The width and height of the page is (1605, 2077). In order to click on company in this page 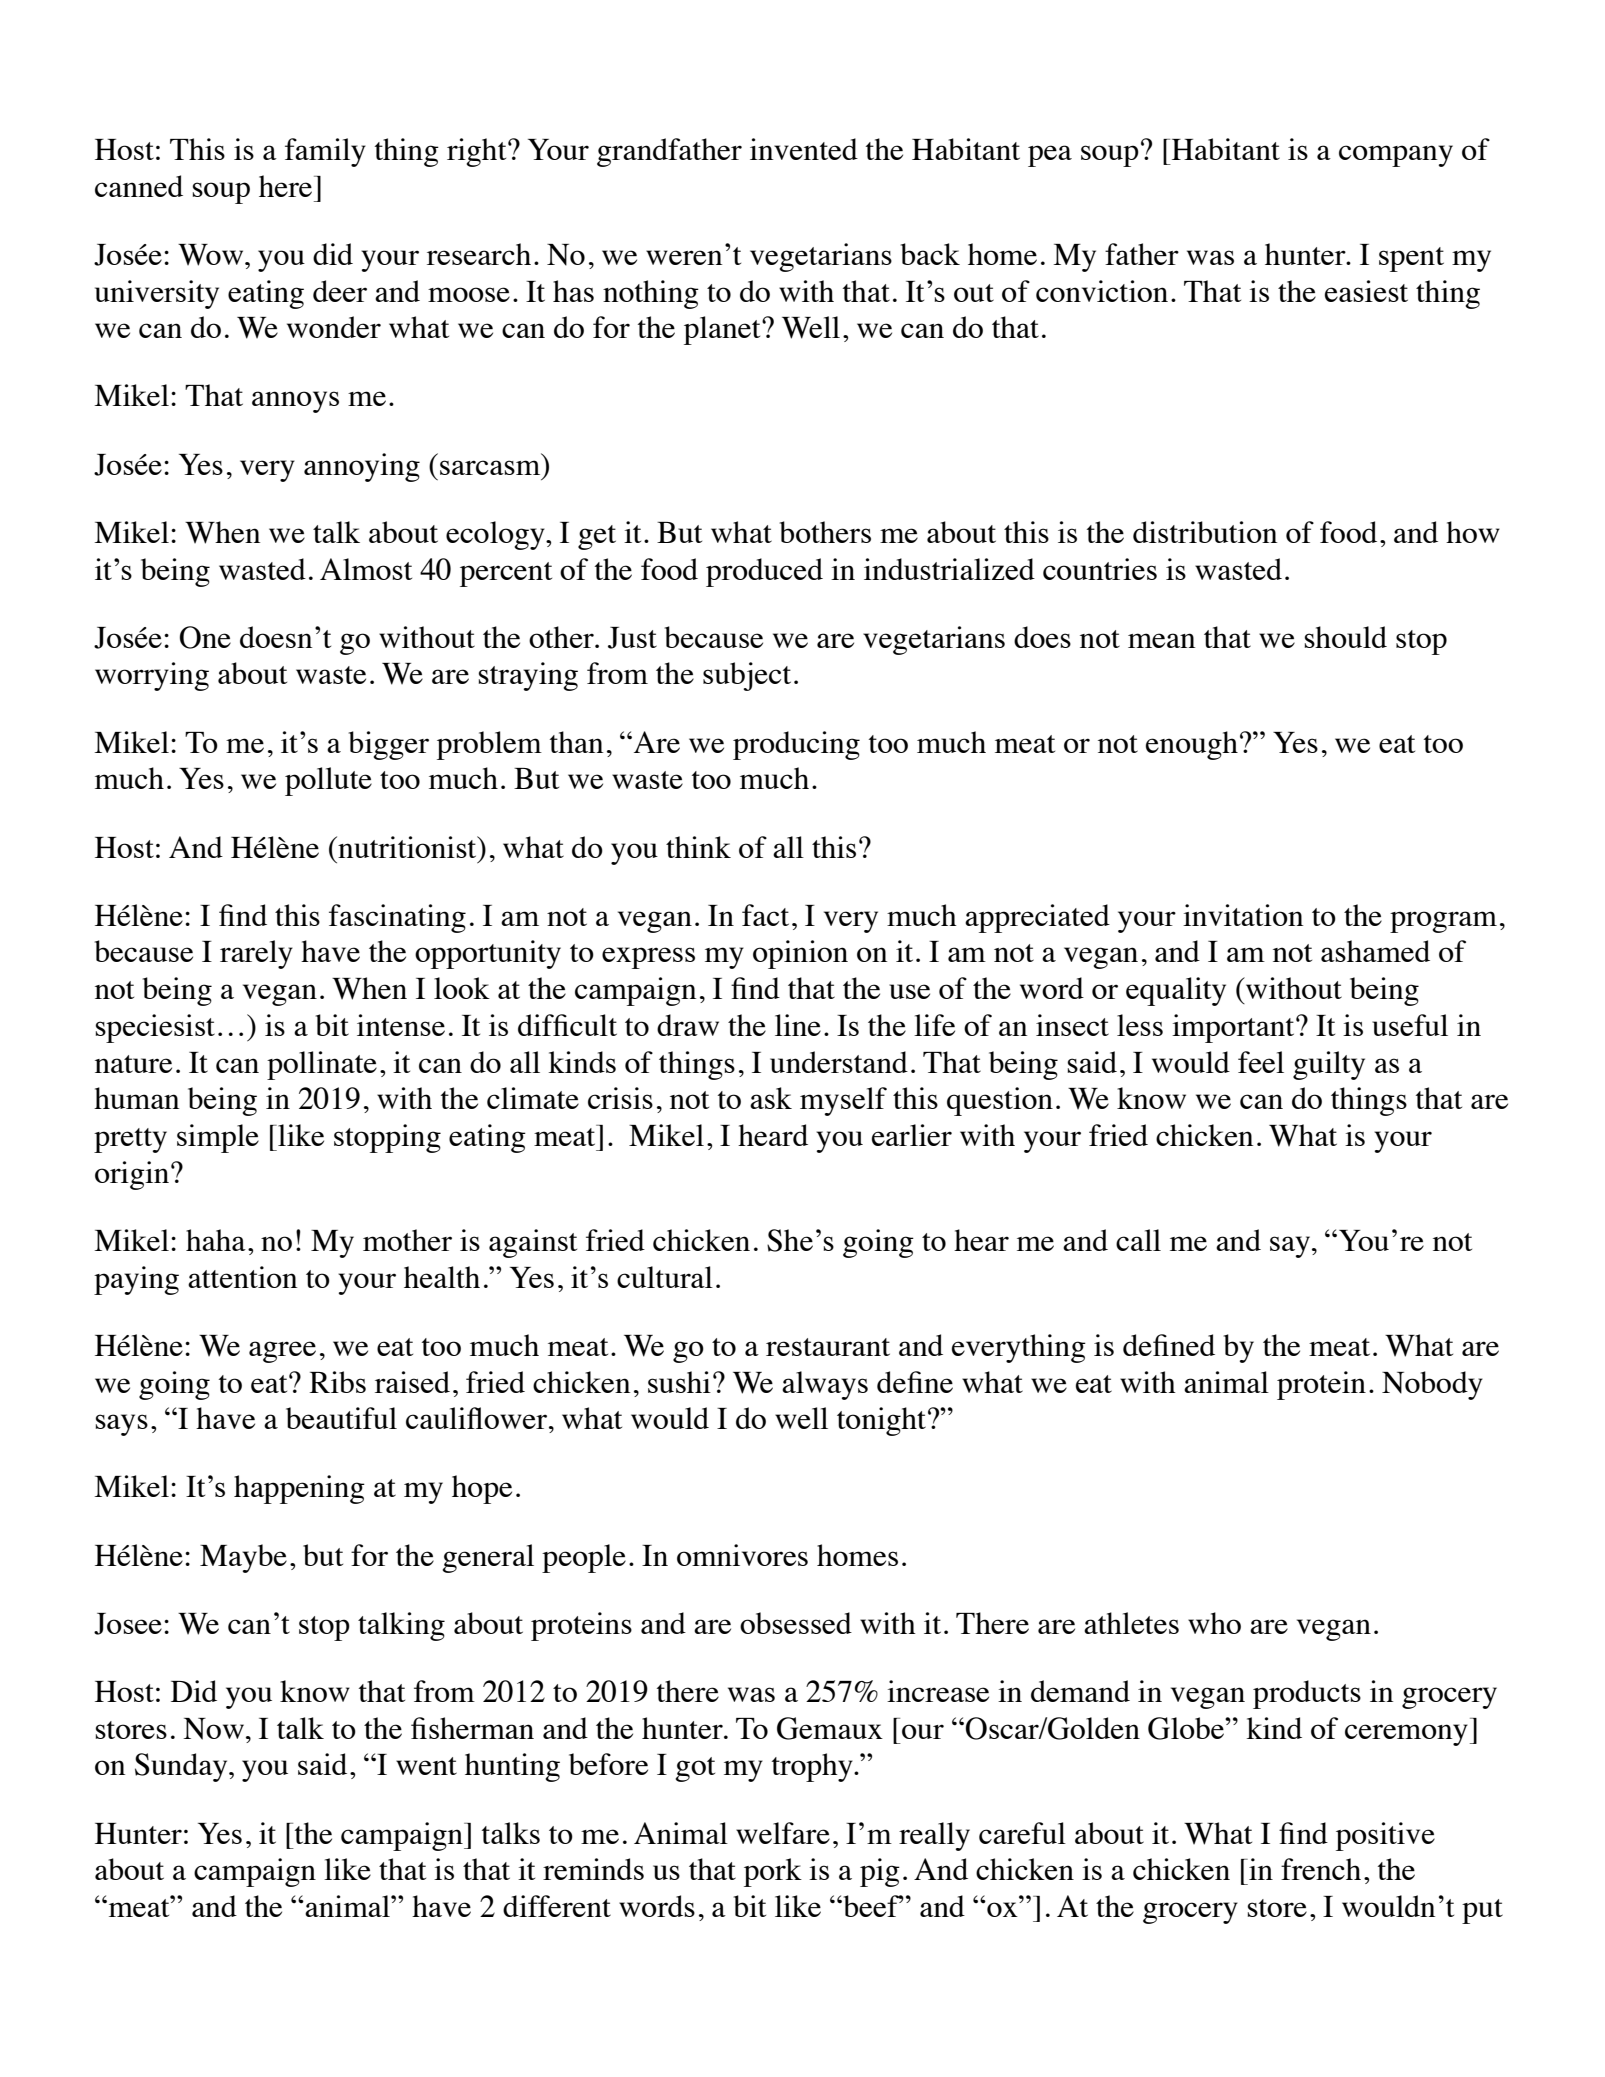, I will do `click(1396, 156)`.
